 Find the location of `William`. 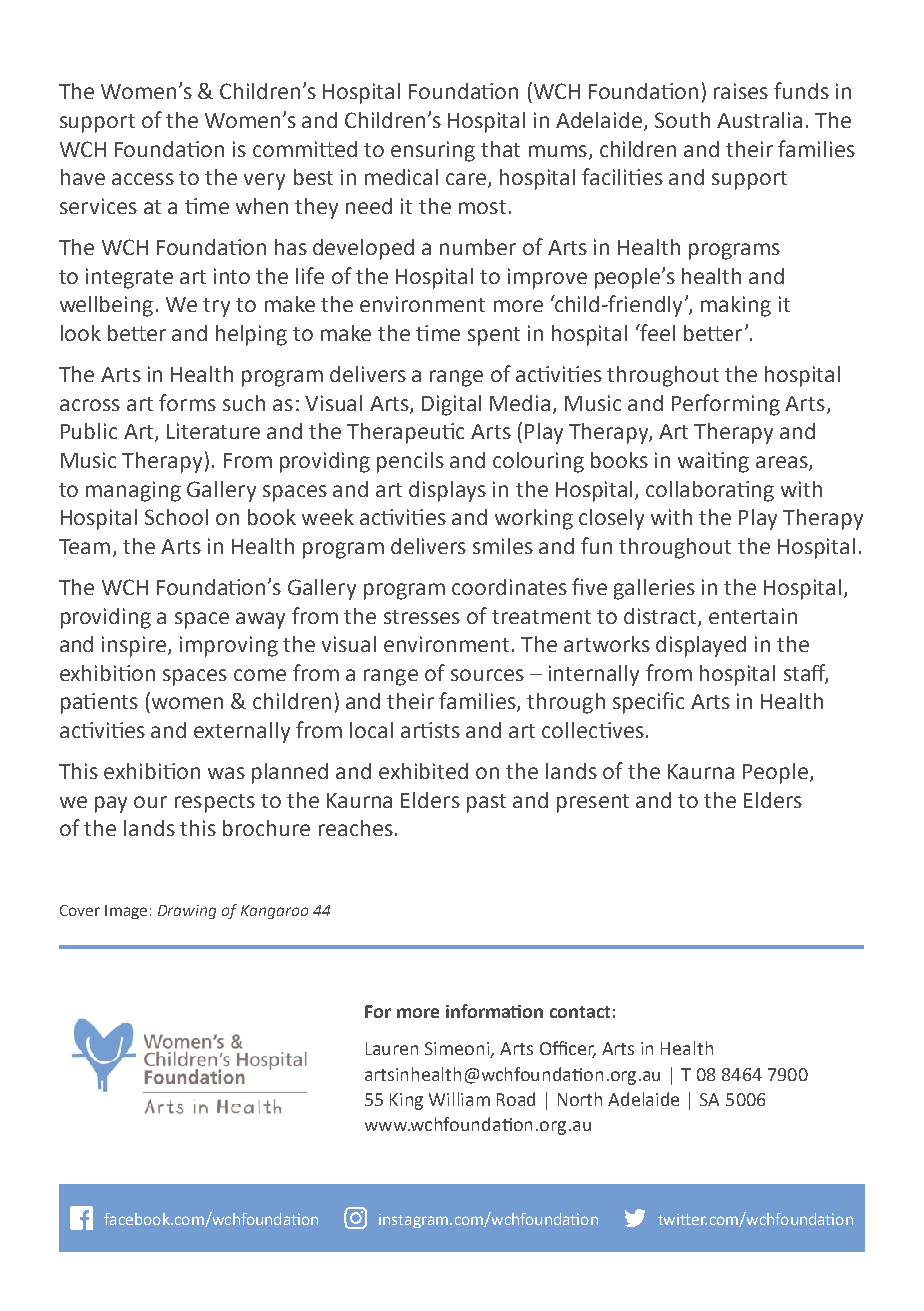

William is located at coordinates (459, 1099).
